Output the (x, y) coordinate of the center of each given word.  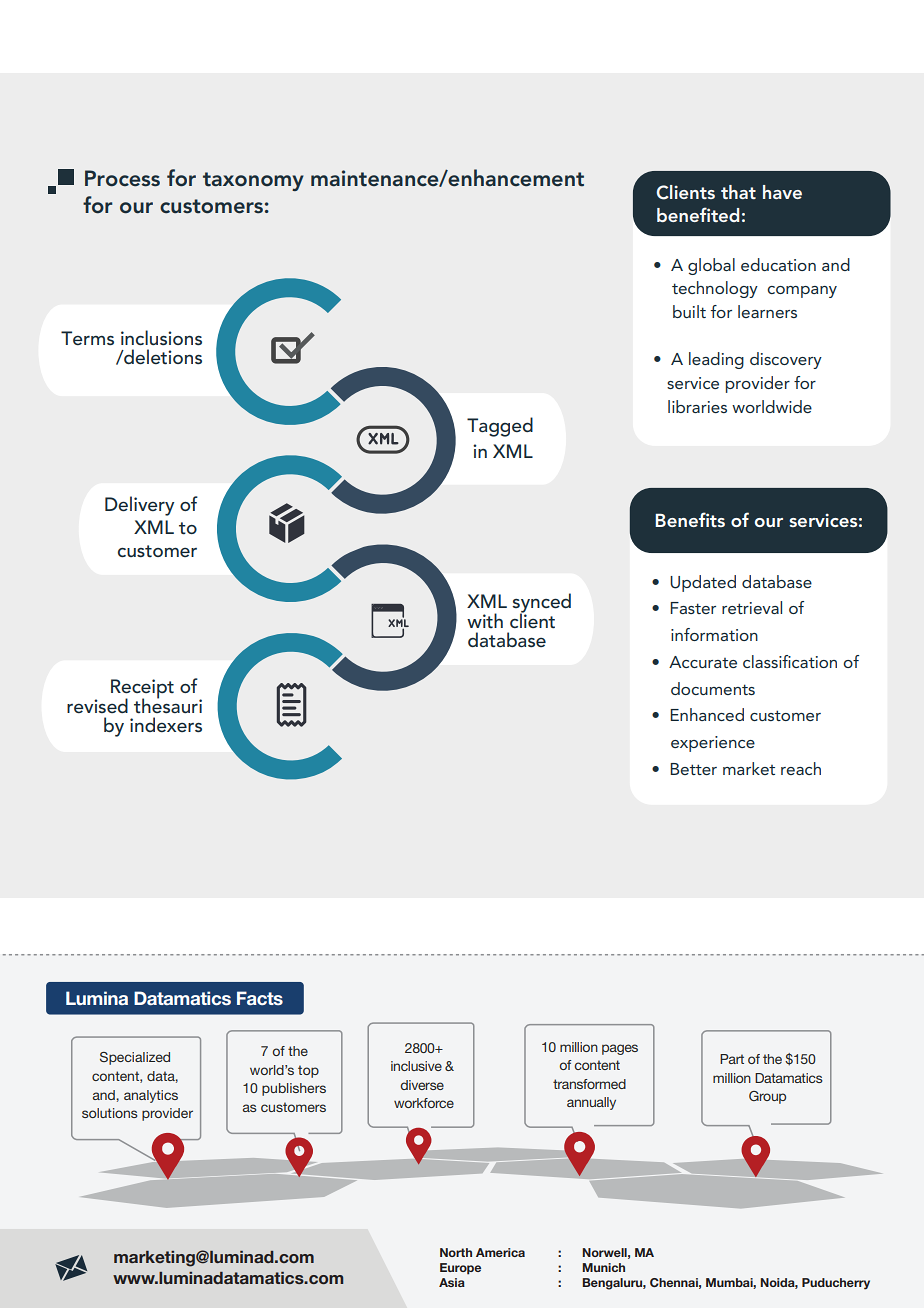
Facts (260, 998)
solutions (110, 1113)
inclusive (416, 1066)
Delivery (139, 506)
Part (732, 1059)
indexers (166, 724)
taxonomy (253, 181)
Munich (603, 1267)
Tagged (500, 427)
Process (122, 178)
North (456, 1252)
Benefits (690, 519)
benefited (698, 214)
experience (713, 744)
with (485, 620)
